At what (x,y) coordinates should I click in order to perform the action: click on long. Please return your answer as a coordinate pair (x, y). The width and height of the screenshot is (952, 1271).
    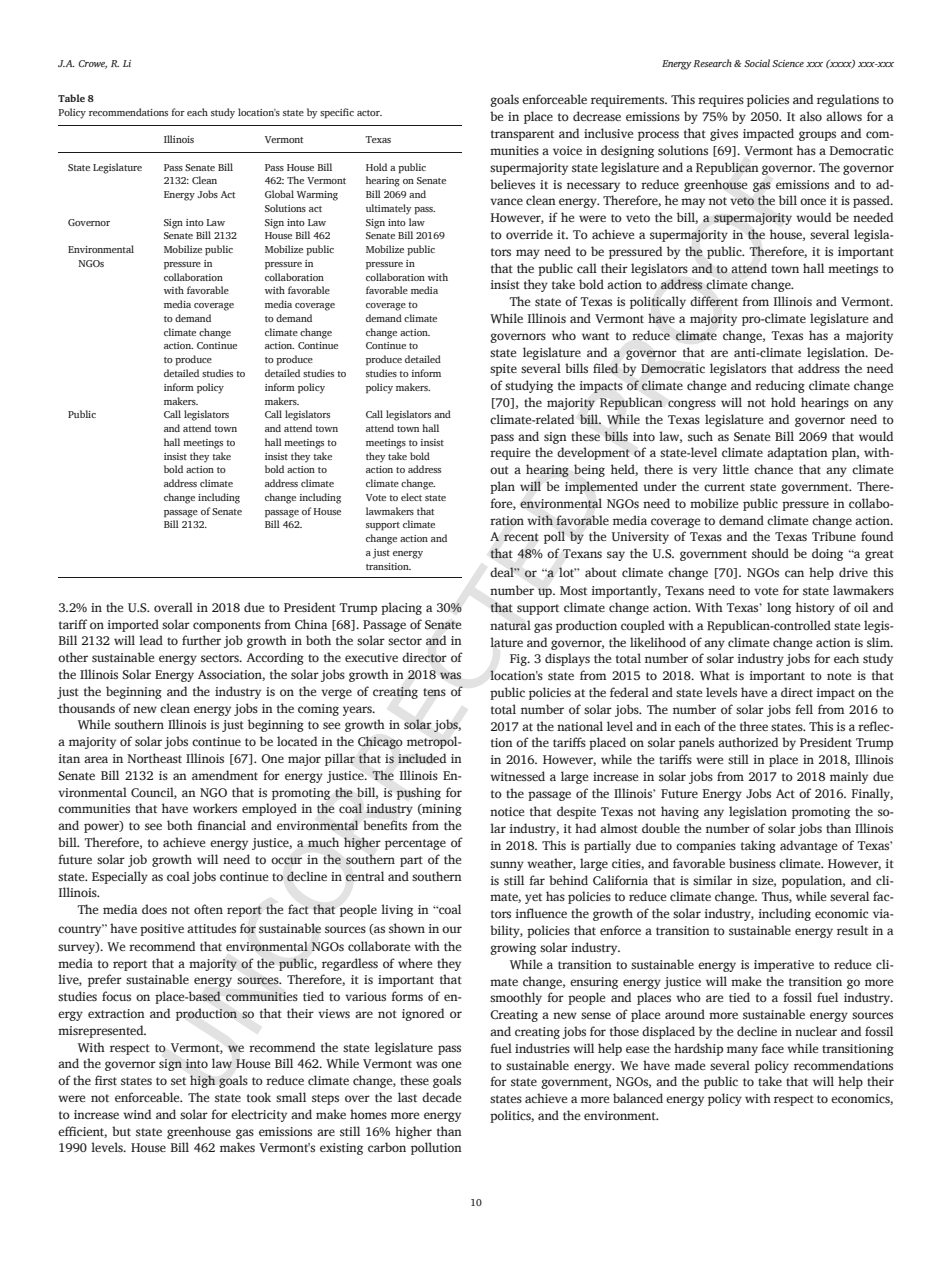
    Looking at the image, I should click on (779, 608).
